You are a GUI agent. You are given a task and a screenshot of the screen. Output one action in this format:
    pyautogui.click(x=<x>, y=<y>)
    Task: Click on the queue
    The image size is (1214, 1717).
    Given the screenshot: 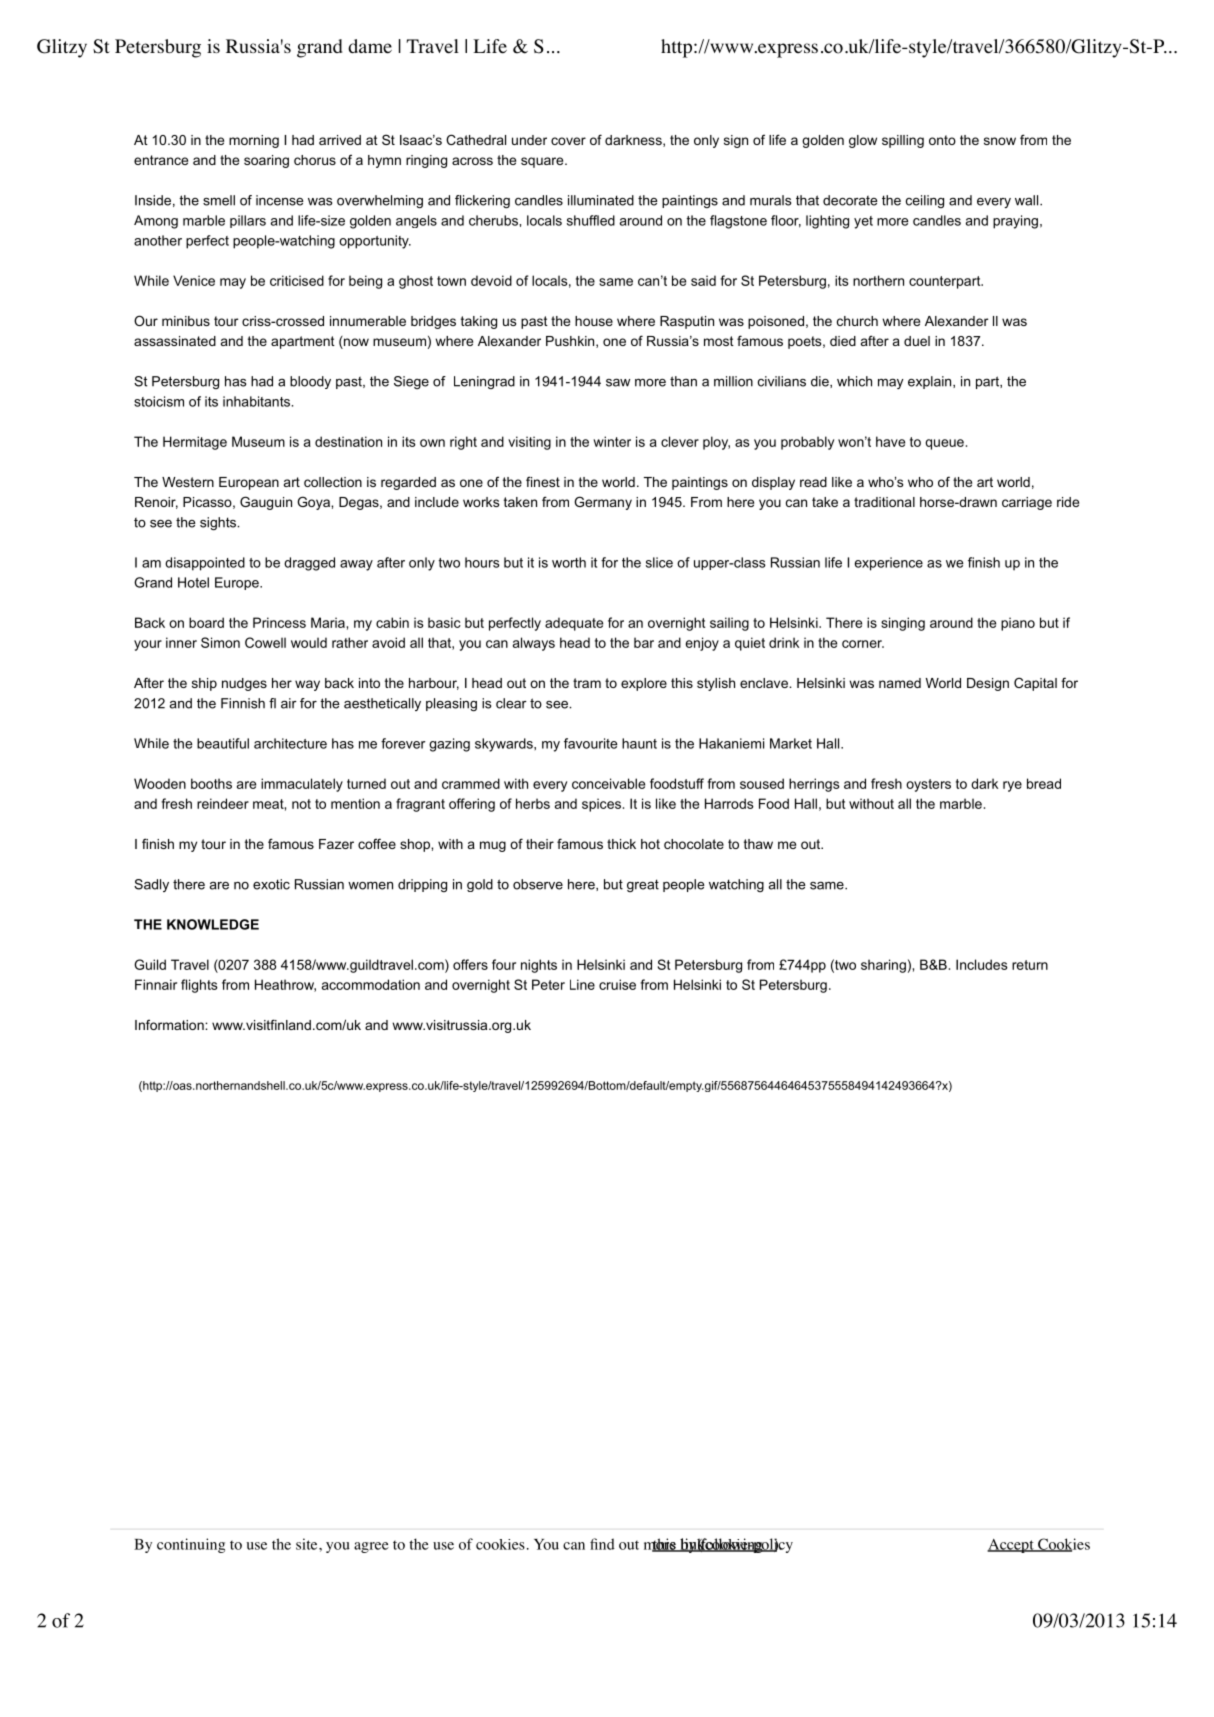 What is the action you would take?
    pyautogui.click(x=944, y=444)
